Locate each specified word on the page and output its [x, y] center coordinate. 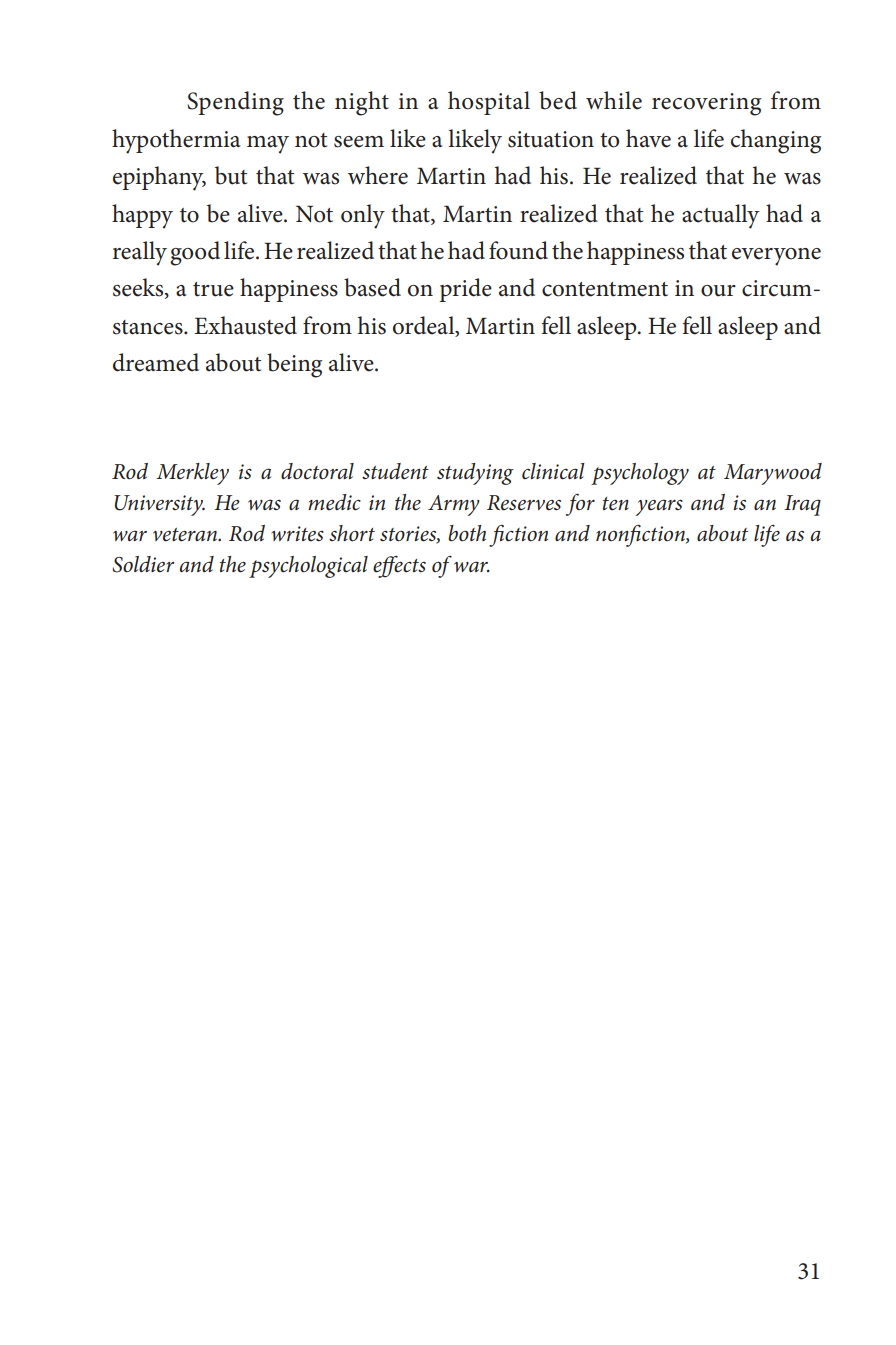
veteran [186, 535]
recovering [706, 104]
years [659, 508]
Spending [235, 103]
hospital [489, 103]
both [467, 533]
